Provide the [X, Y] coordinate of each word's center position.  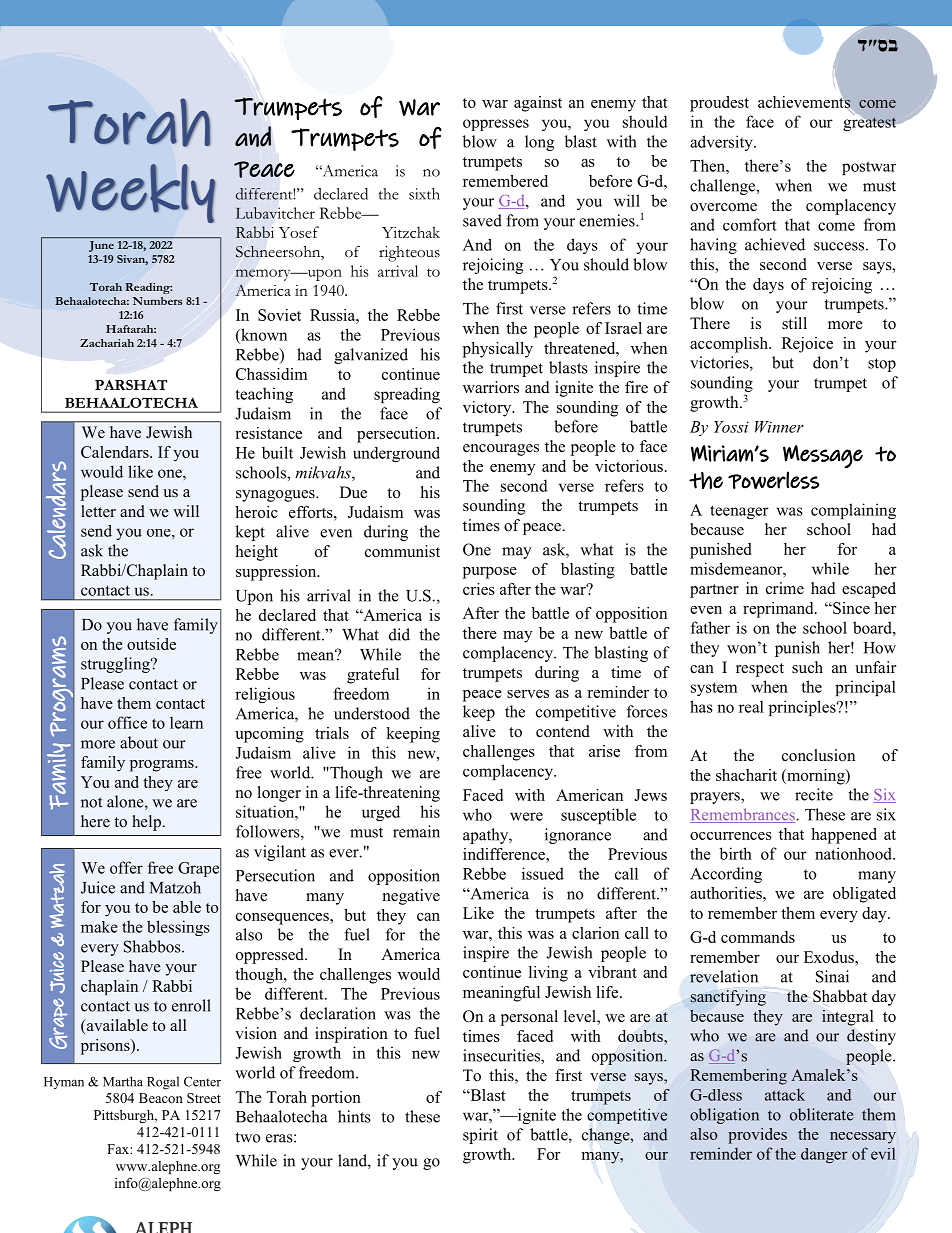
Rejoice [807, 345]
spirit [480, 1136]
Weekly [130, 193]
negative [411, 897]
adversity [722, 143]
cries [479, 589]
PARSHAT [131, 385]
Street [204, 1098]
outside [151, 644]
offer [126, 867]
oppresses [496, 125]
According [726, 875]
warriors [491, 387]
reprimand [779, 610]
